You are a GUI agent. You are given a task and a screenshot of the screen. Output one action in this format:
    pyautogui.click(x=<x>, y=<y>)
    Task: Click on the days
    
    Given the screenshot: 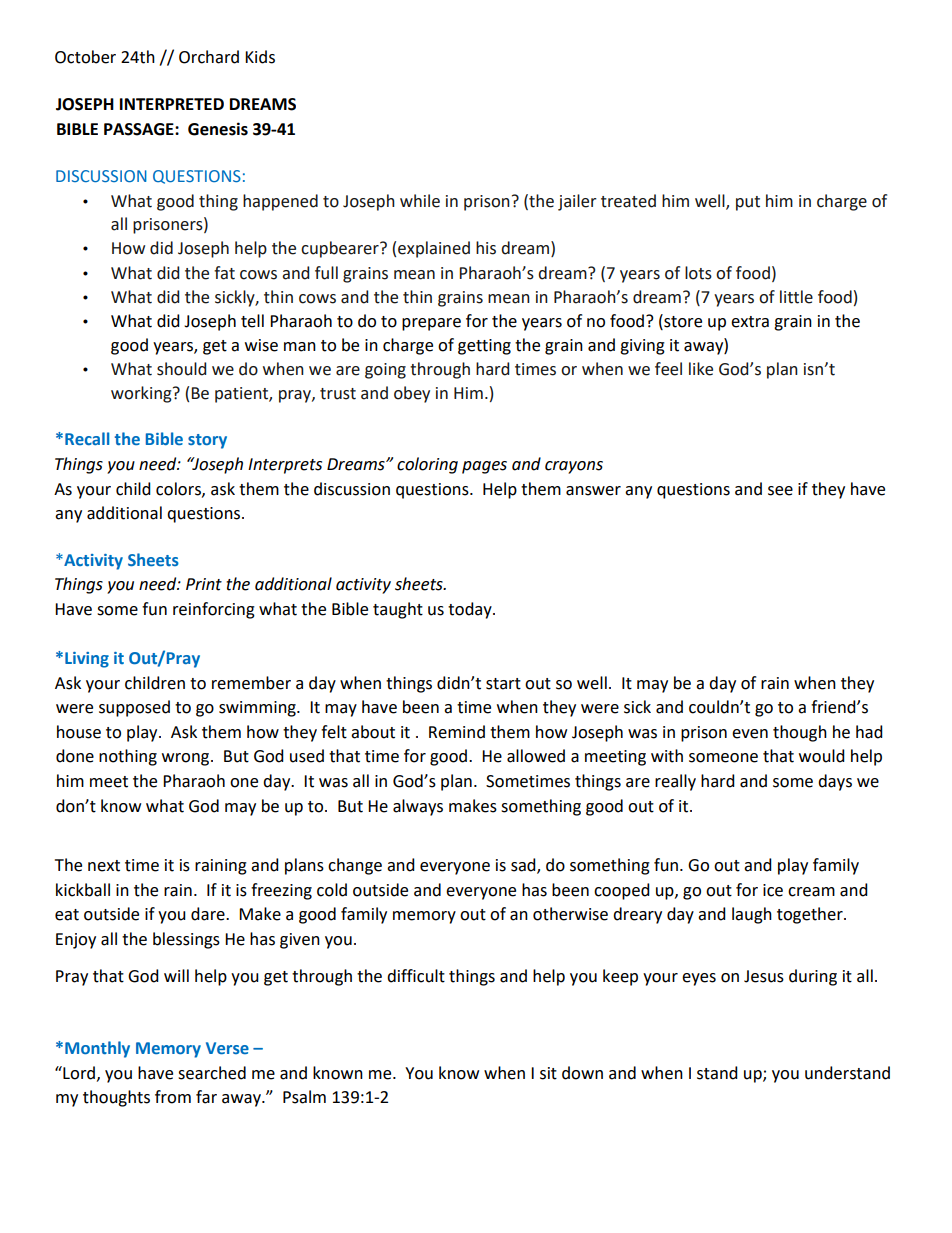 What is the action you would take?
    pyautogui.click(x=835, y=782)
